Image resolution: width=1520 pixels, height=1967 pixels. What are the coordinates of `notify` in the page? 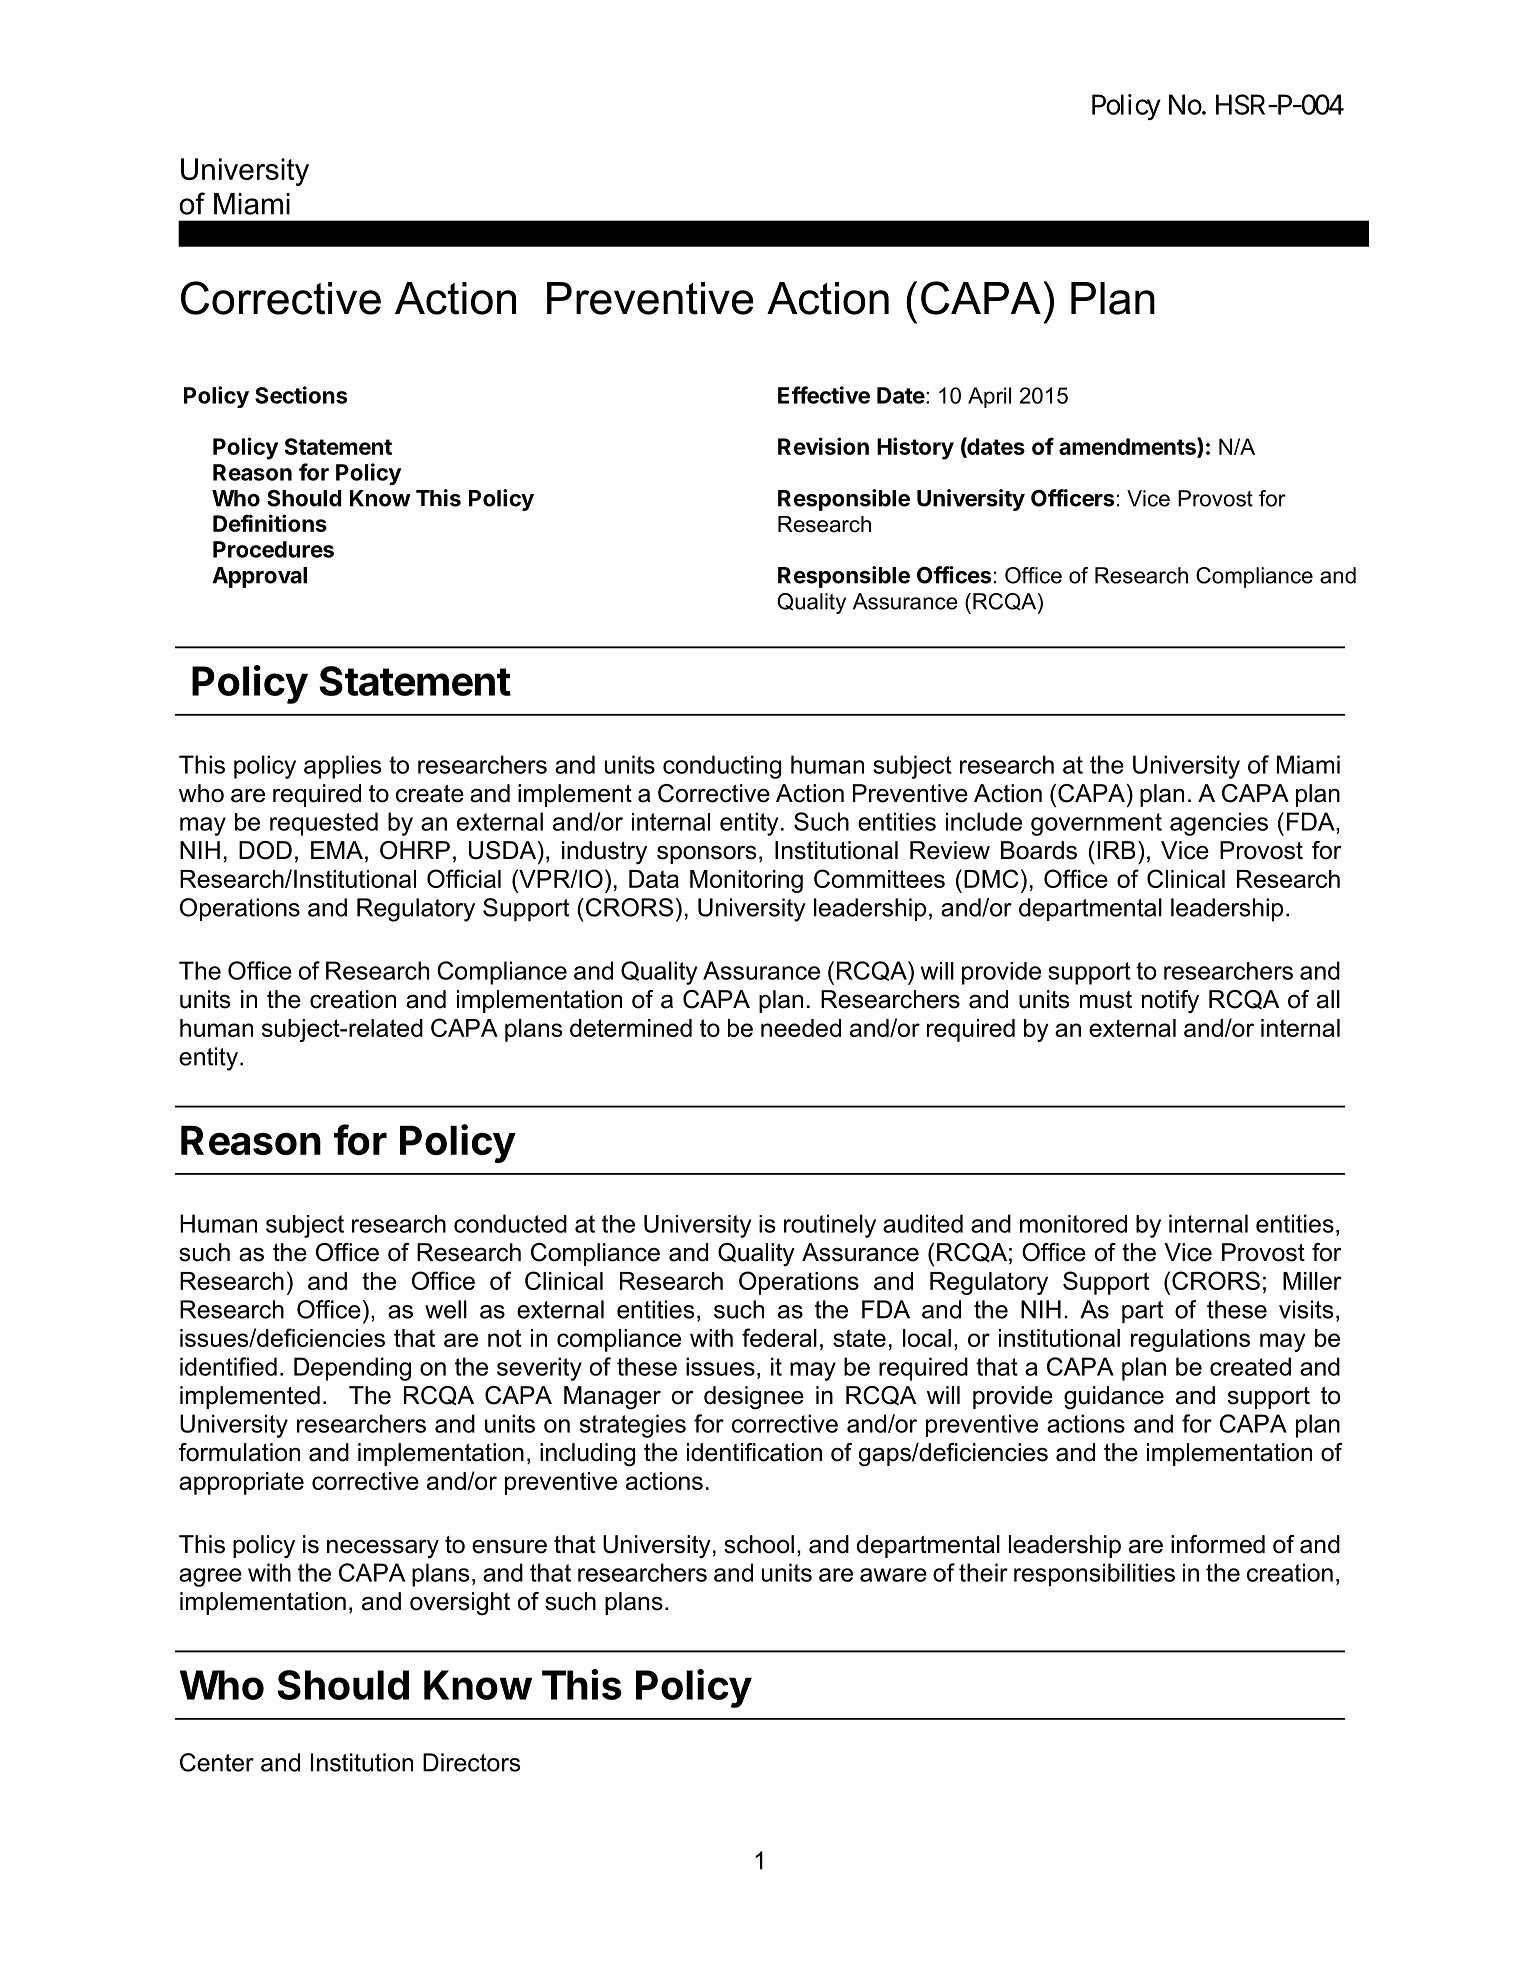 It's located at (1170, 1001).
